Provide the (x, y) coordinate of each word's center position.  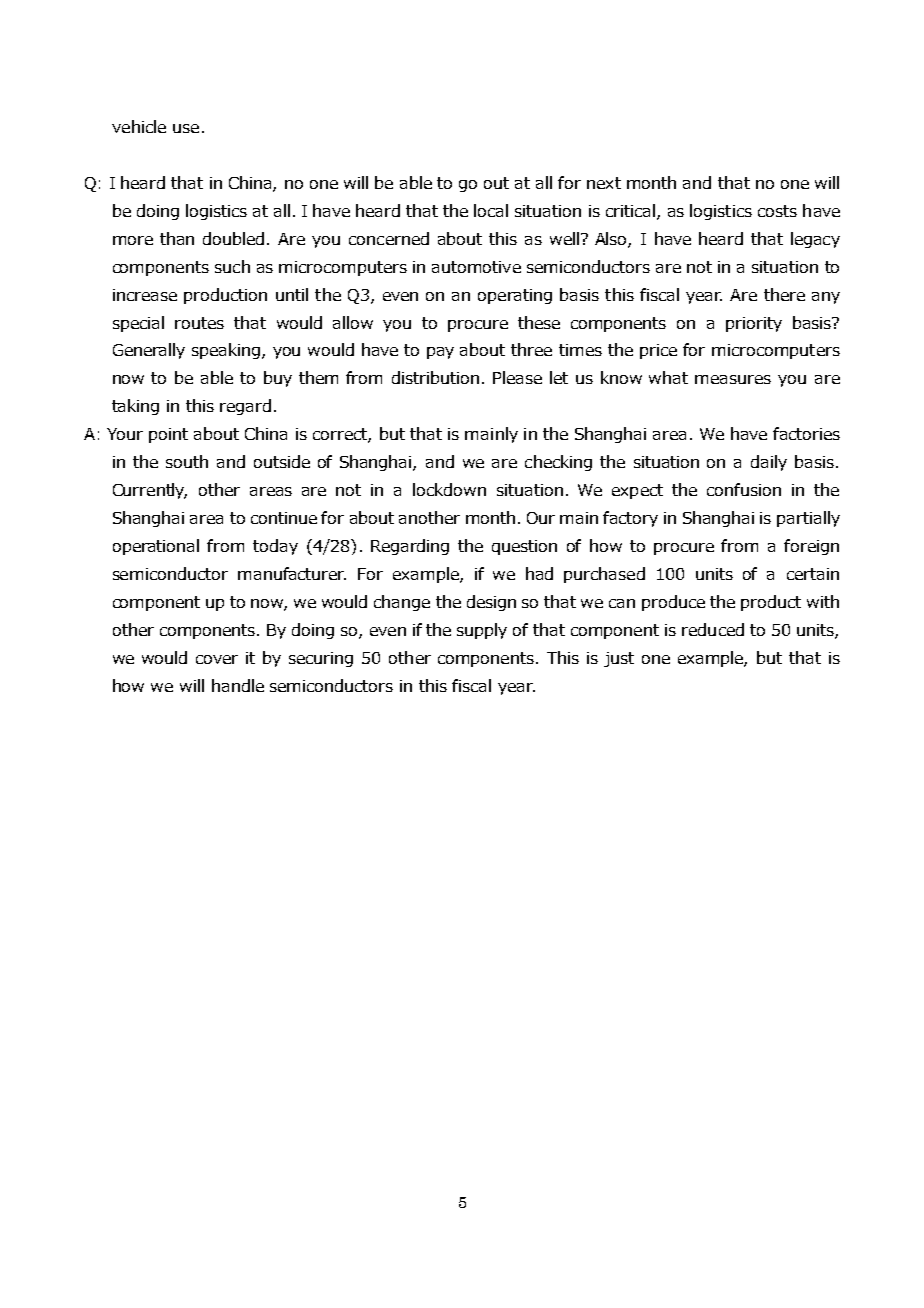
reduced (713, 629)
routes (199, 323)
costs (777, 211)
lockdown (449, 489)
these (539, 322)
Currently (150, 491)
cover (217, 659)
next (604, 183)
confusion (744, 489)
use (186, 128)
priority (754, 324)
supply (482, 631)
